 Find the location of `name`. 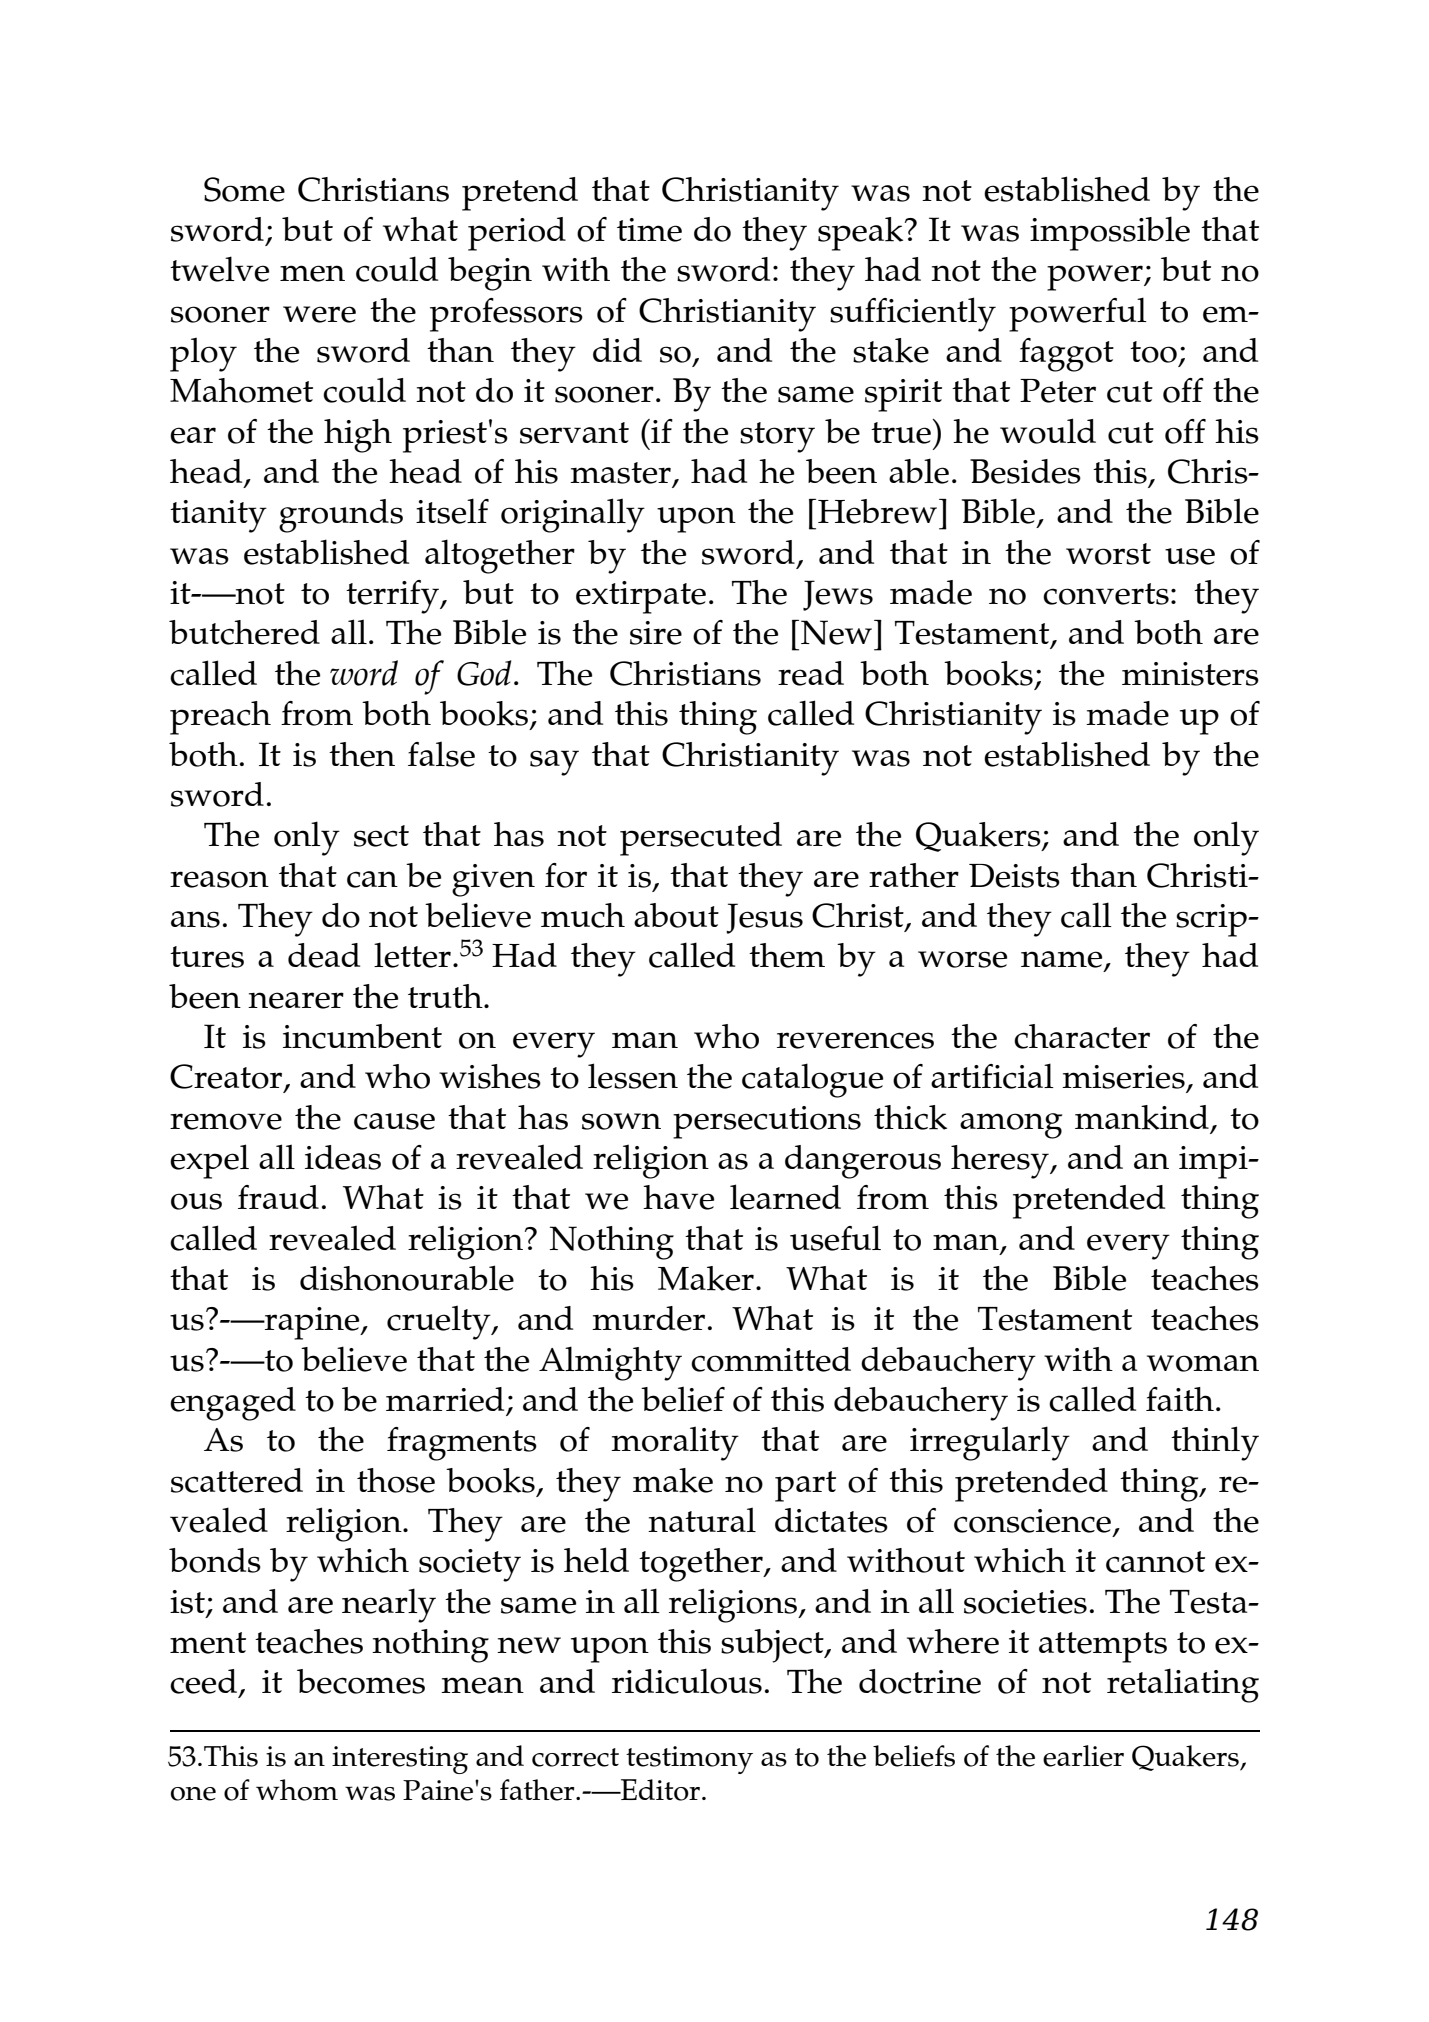

name is located at coordinates (1063, 960).
